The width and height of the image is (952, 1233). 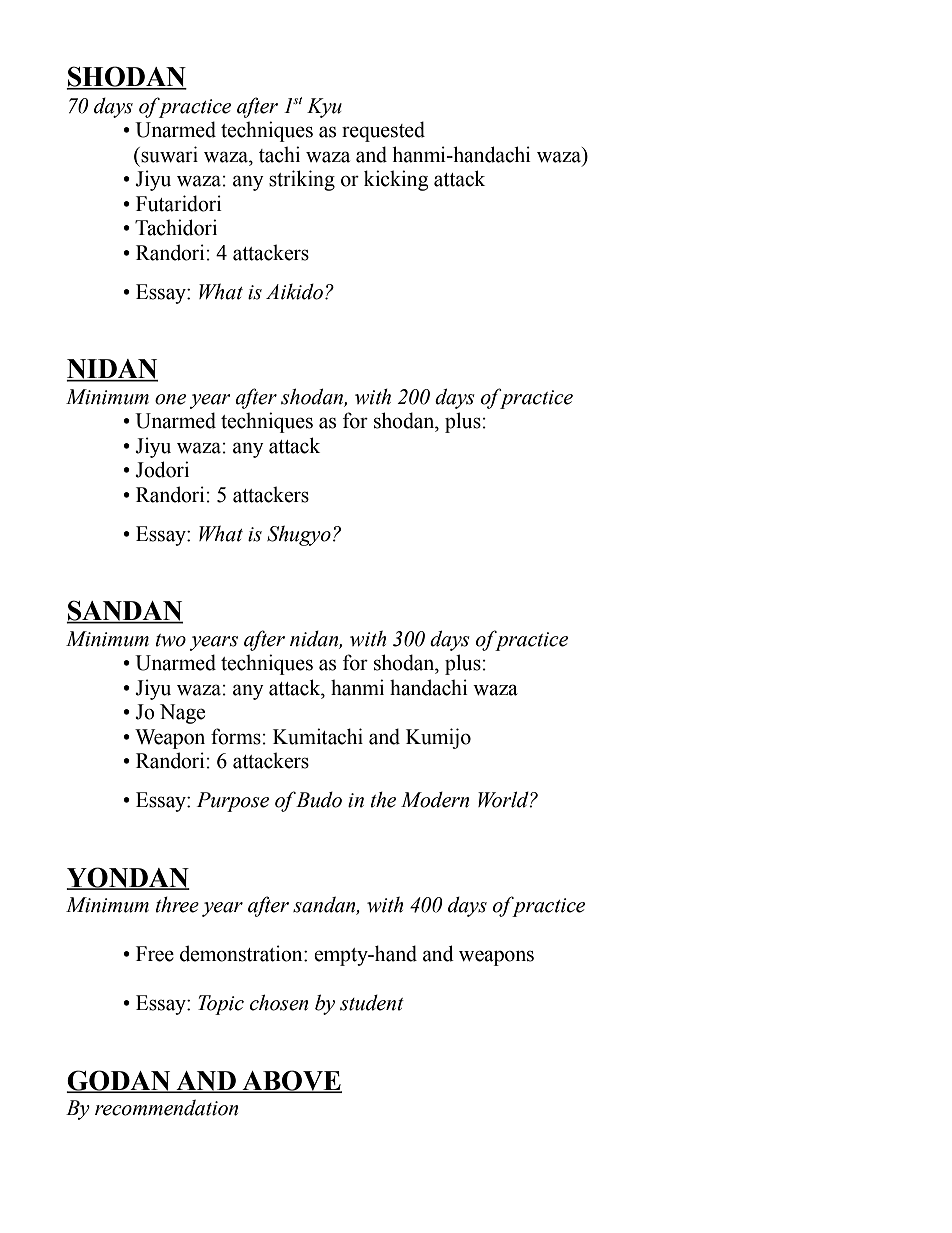 What do you see at coordinates (236, 736) in the image?
I see `forms` at bounding box center [236, 736].
